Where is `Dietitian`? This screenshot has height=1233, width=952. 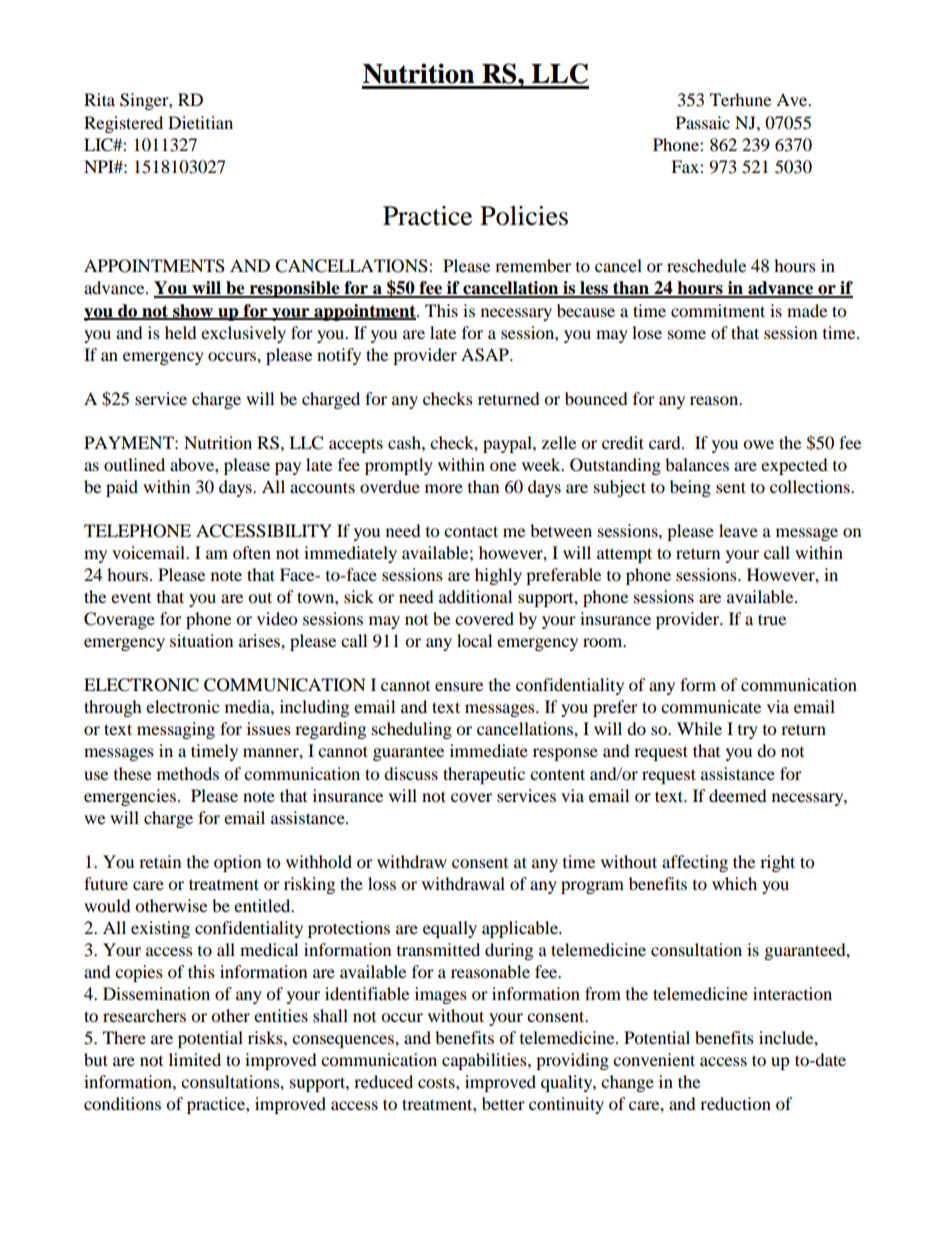
Dietitian is located at coordinates (200, 122).
